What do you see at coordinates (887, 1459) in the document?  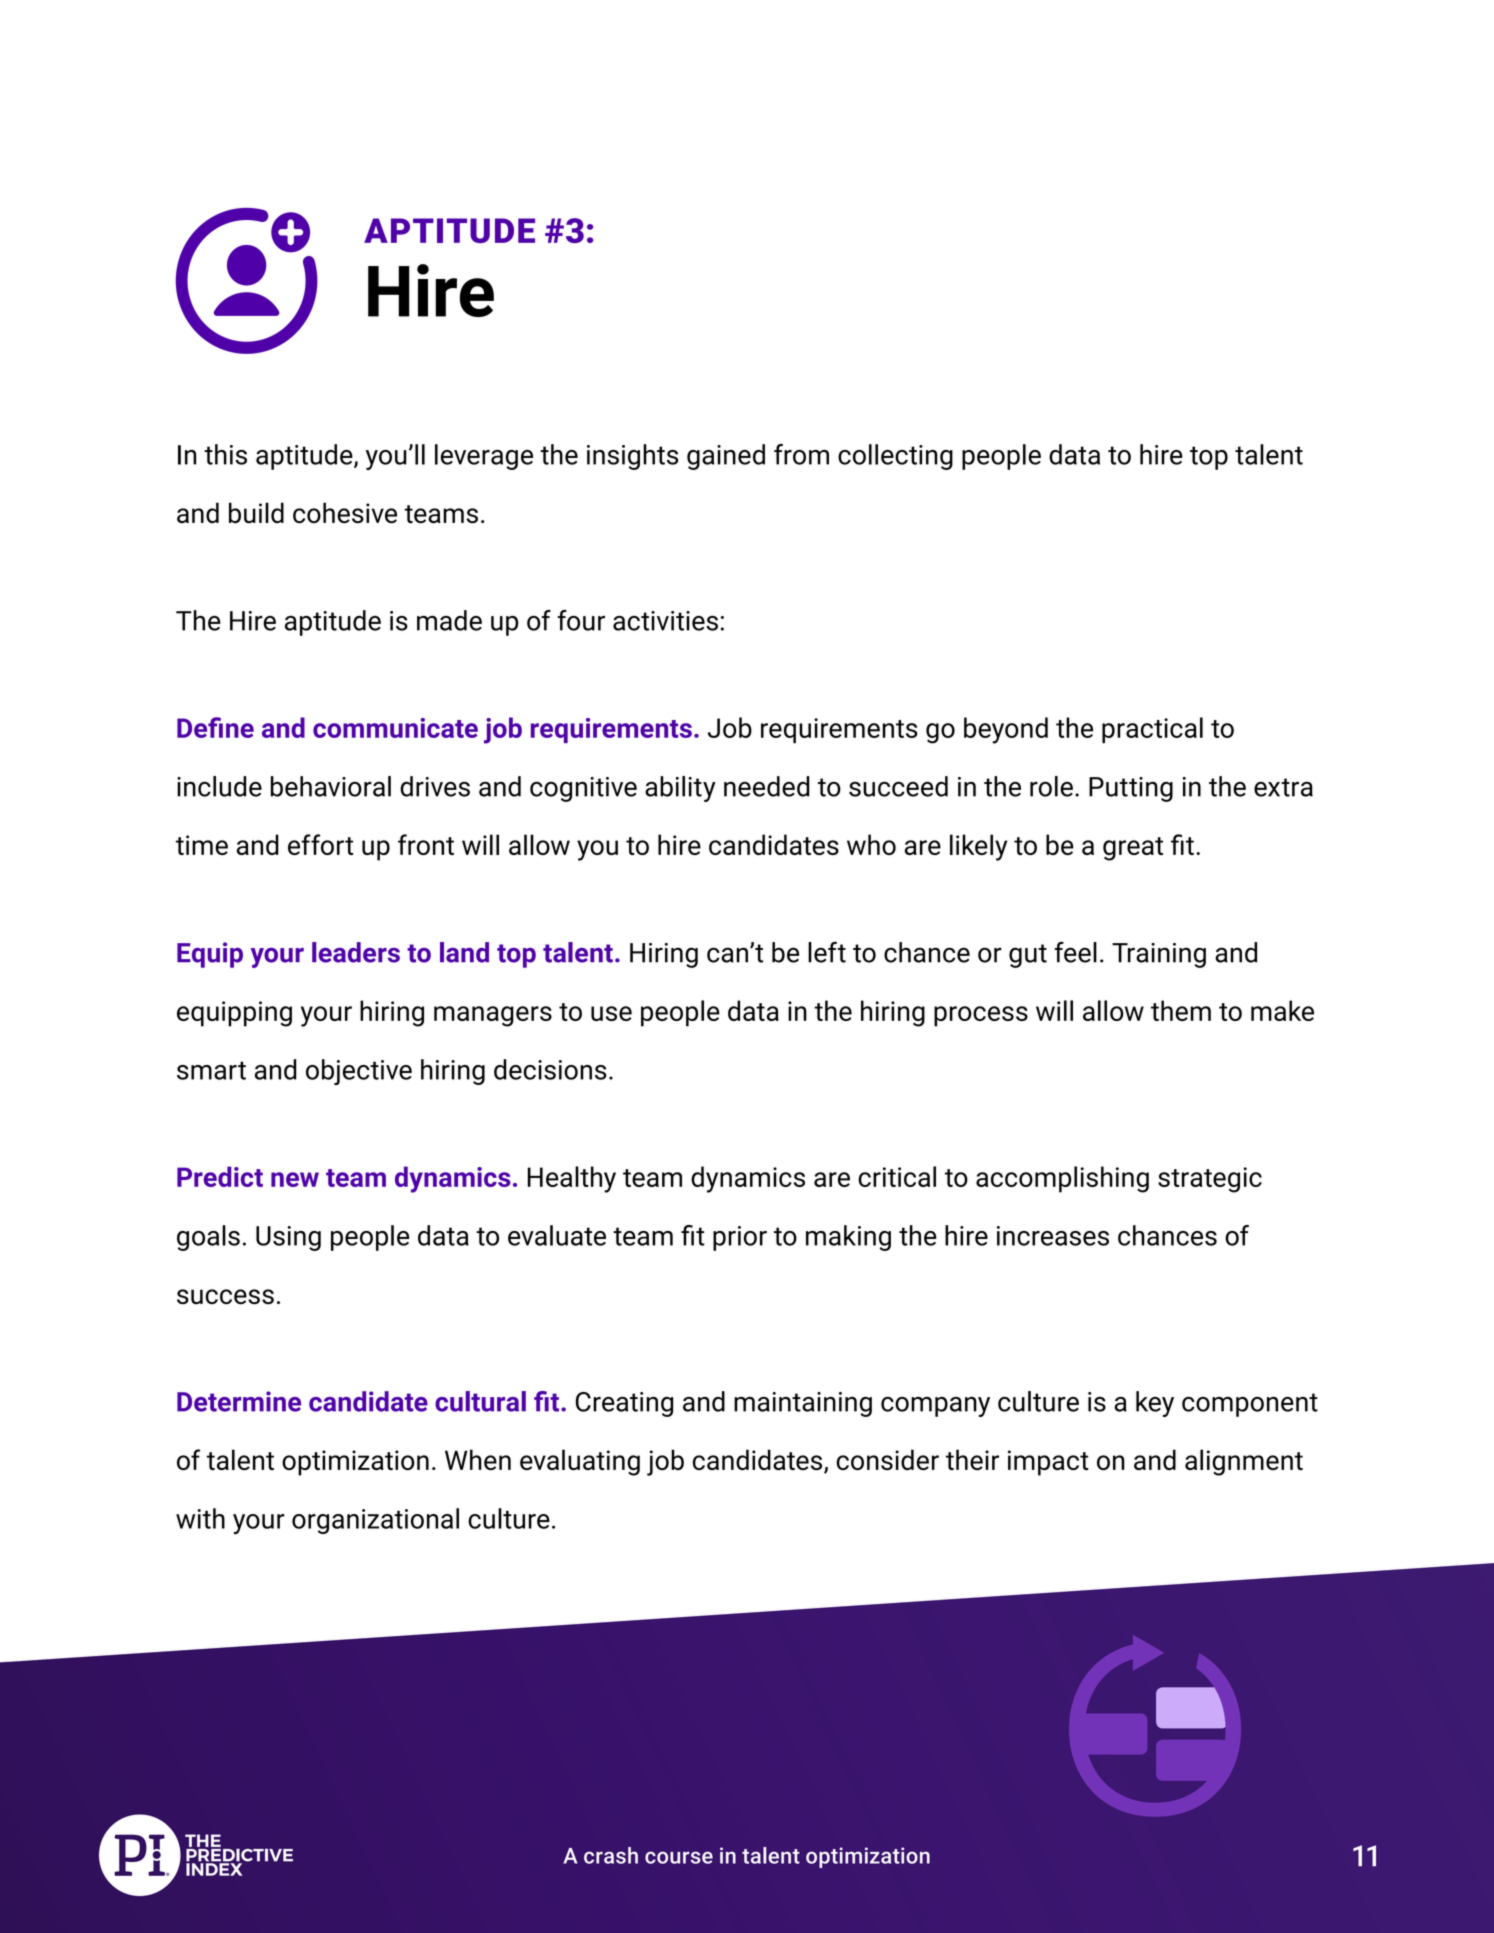 I see `consider` at bounding box center [887, 1459].
